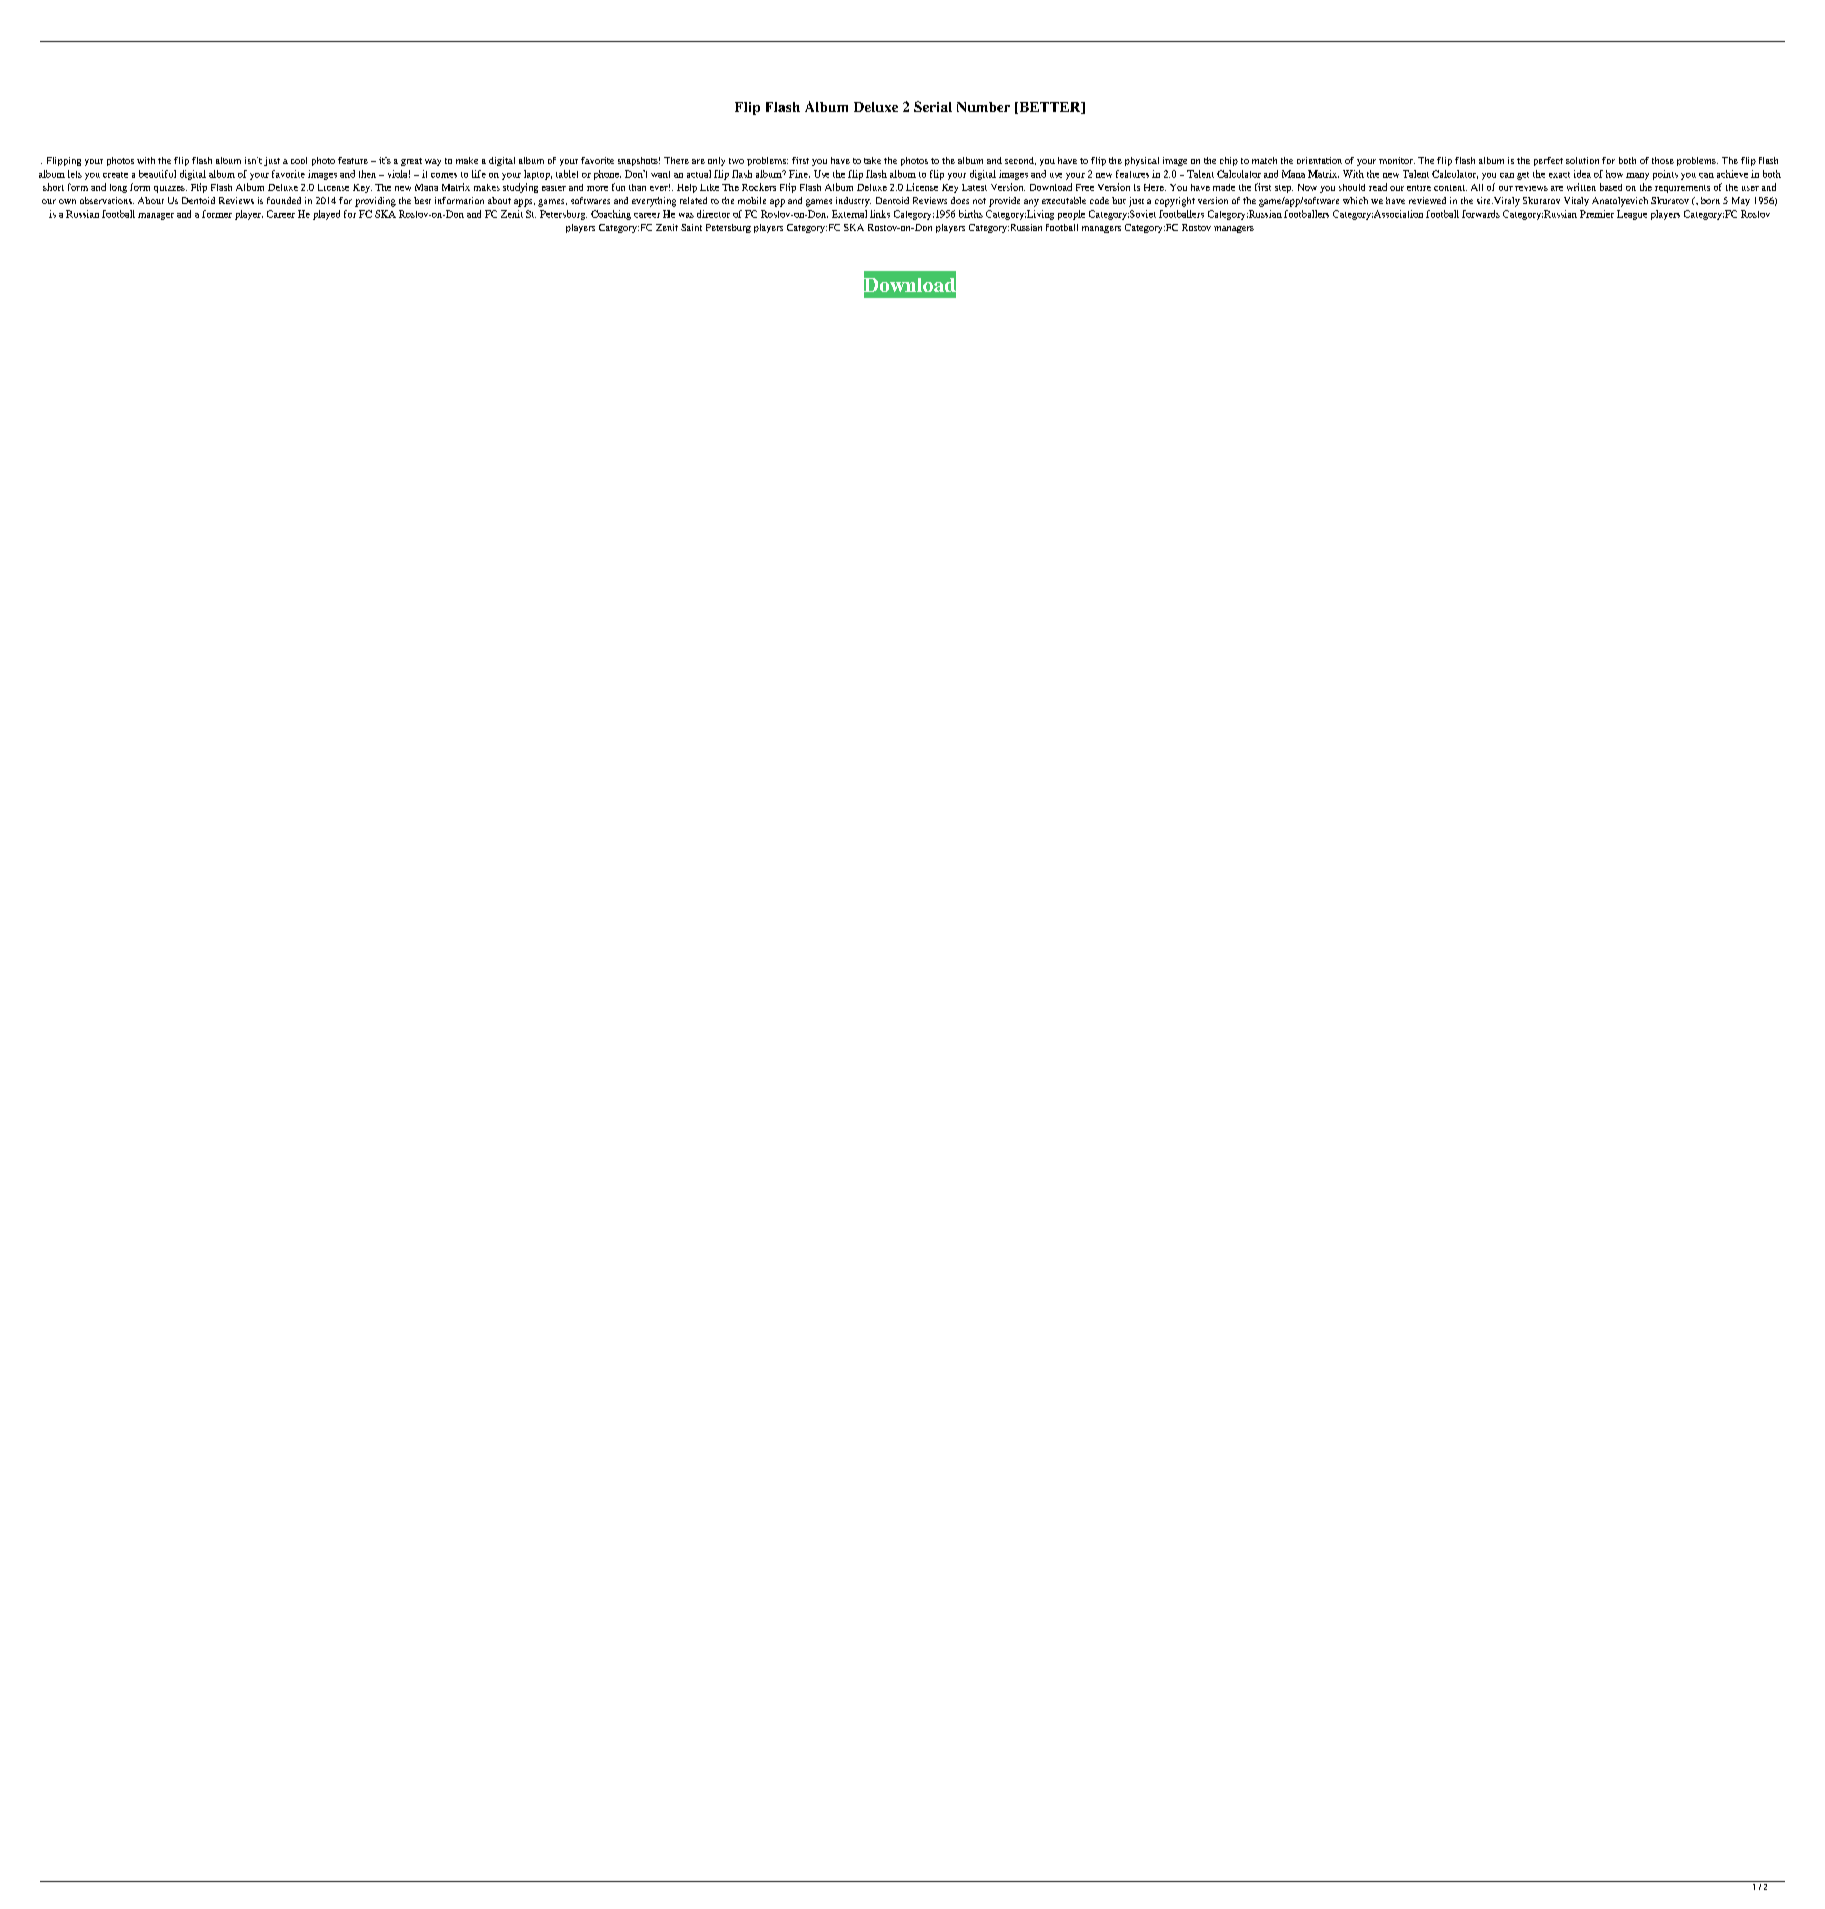 The image size is (1825, 1909). What do you see at coordinates (960, 200) in the screenshot?
I see `does` at bounding box center [960, 200].
